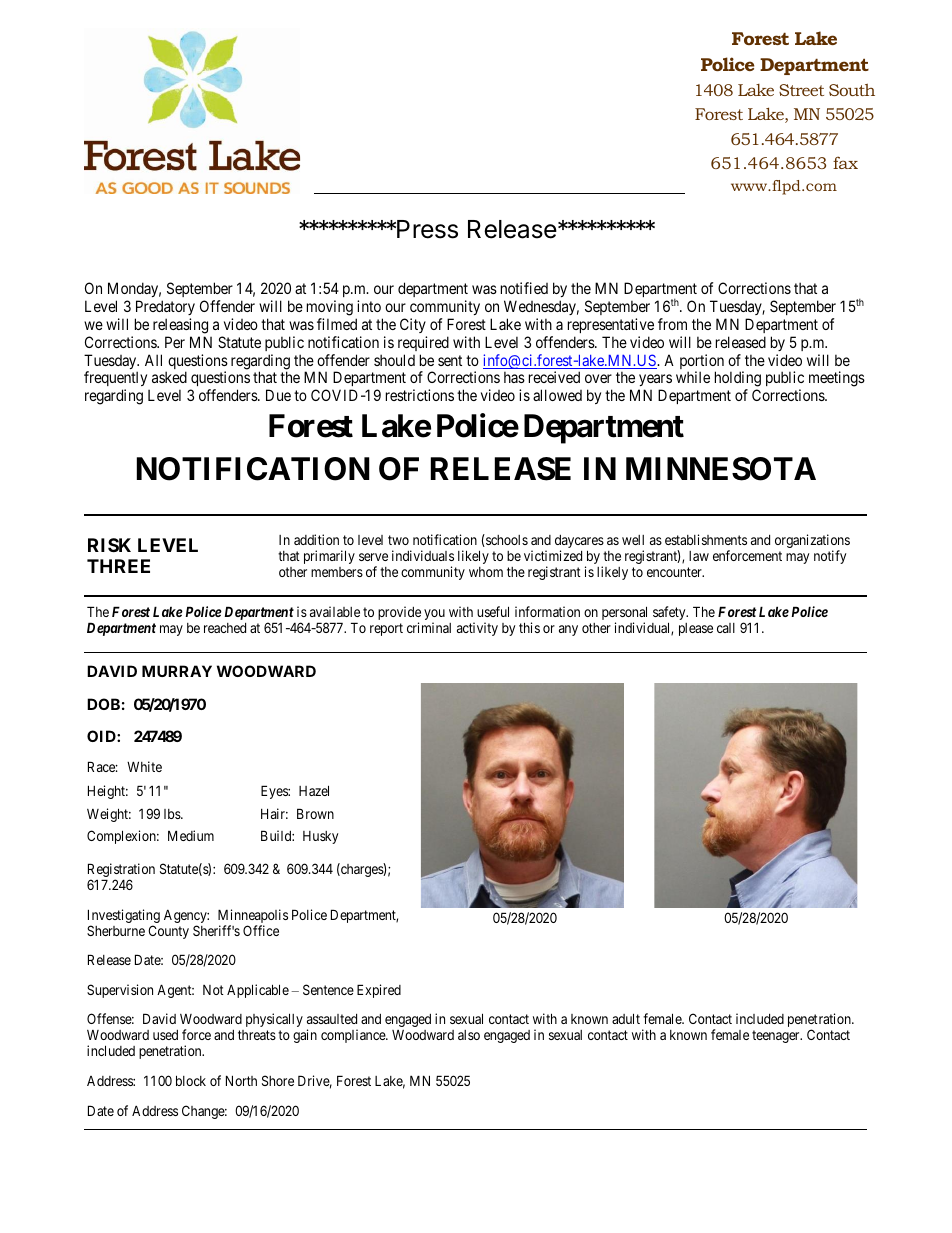 This image has width=952, height=1233. What do you see at coordinates (165, 307) in the image?
I see `Predatory` at bounding box center [165, 307].
